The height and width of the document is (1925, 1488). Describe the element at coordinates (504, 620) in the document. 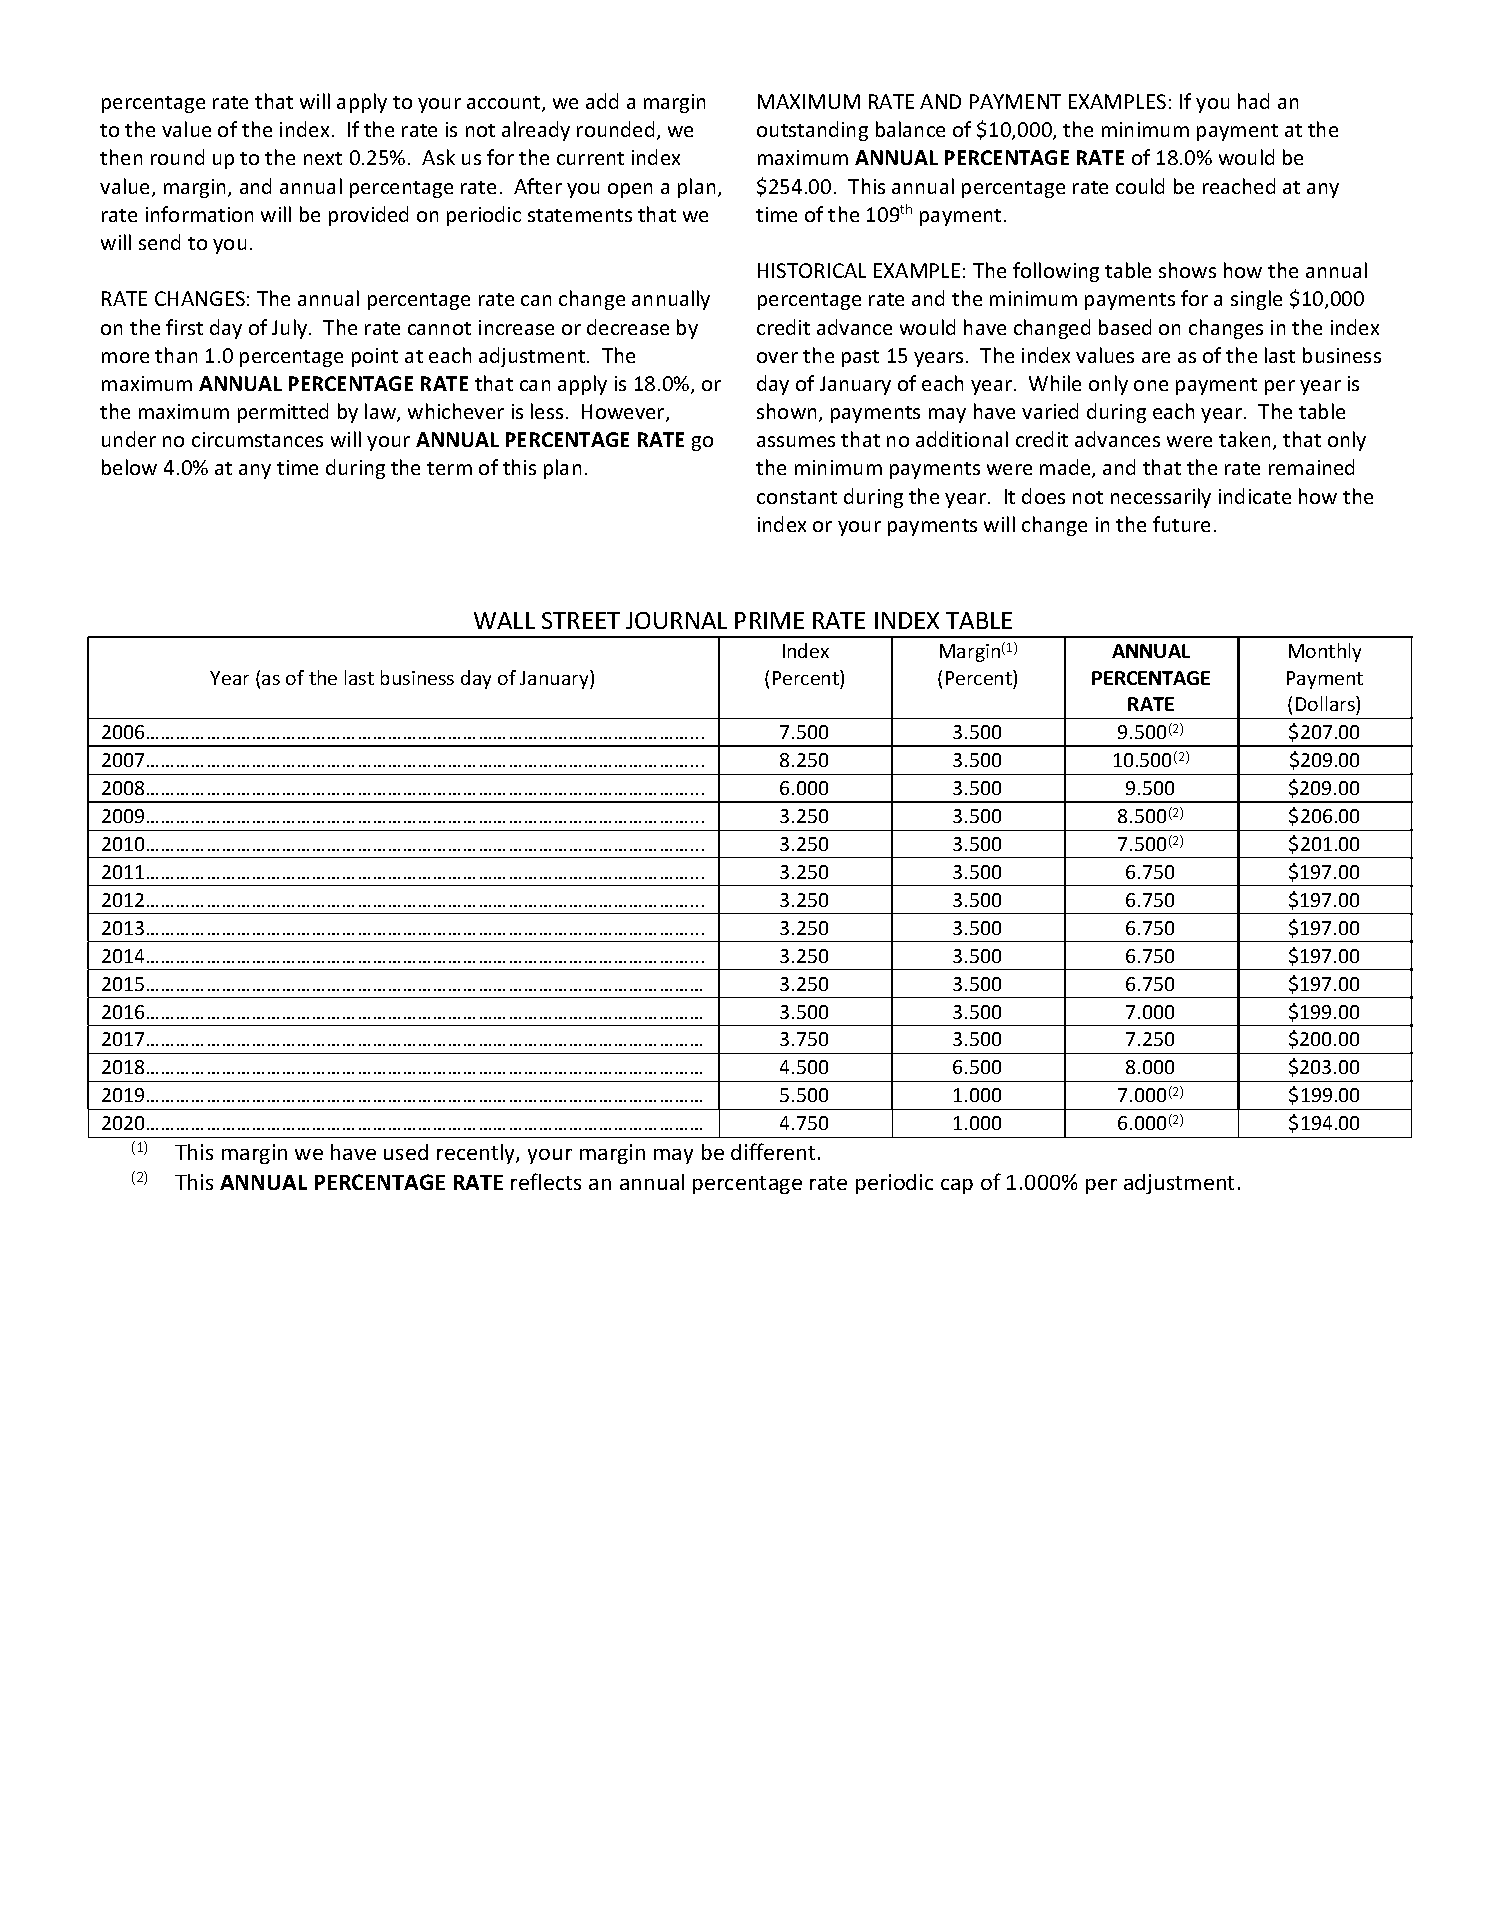

I see `WALL` at that location.
